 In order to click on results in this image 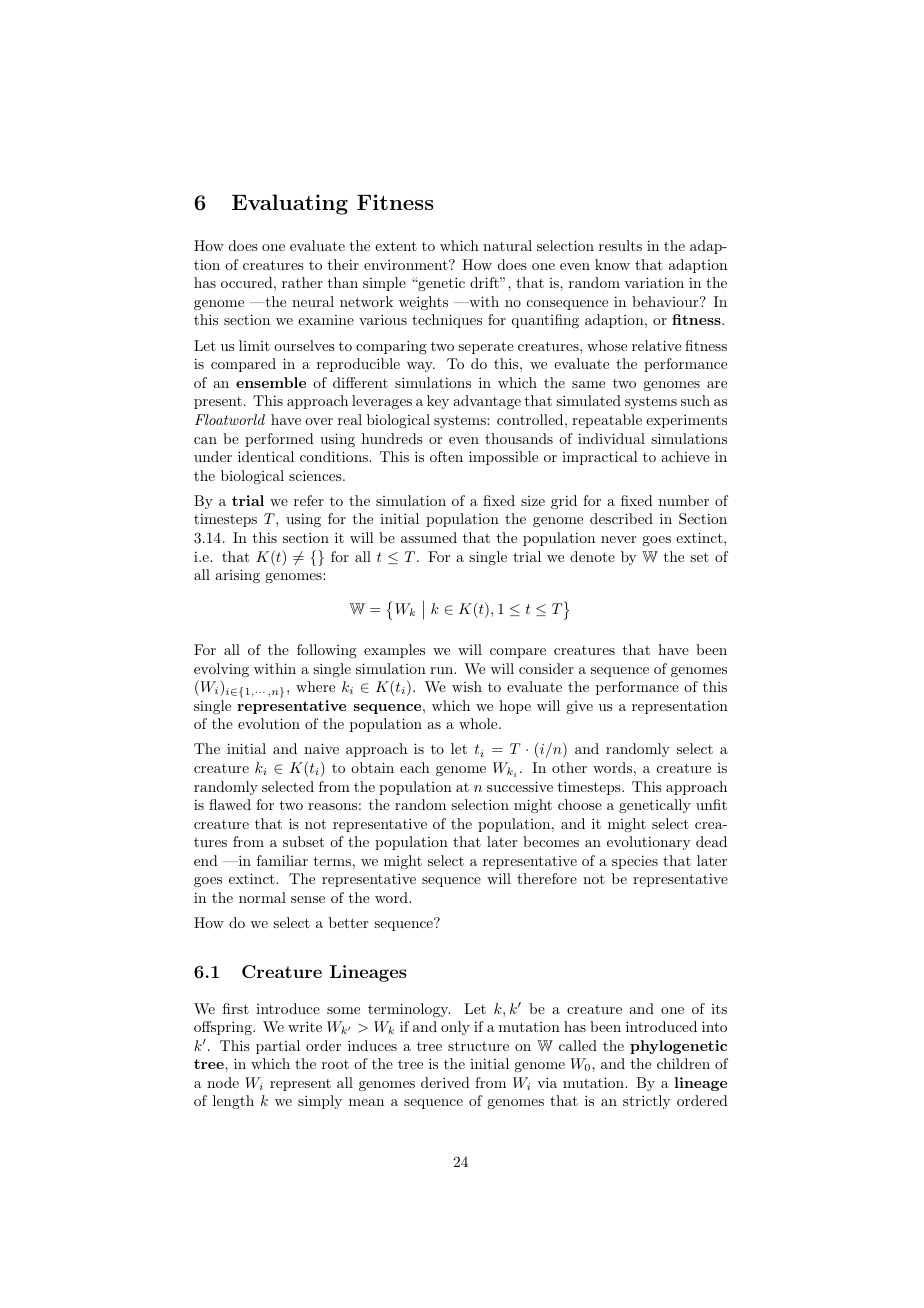, I will do `click(620, 245)`.
